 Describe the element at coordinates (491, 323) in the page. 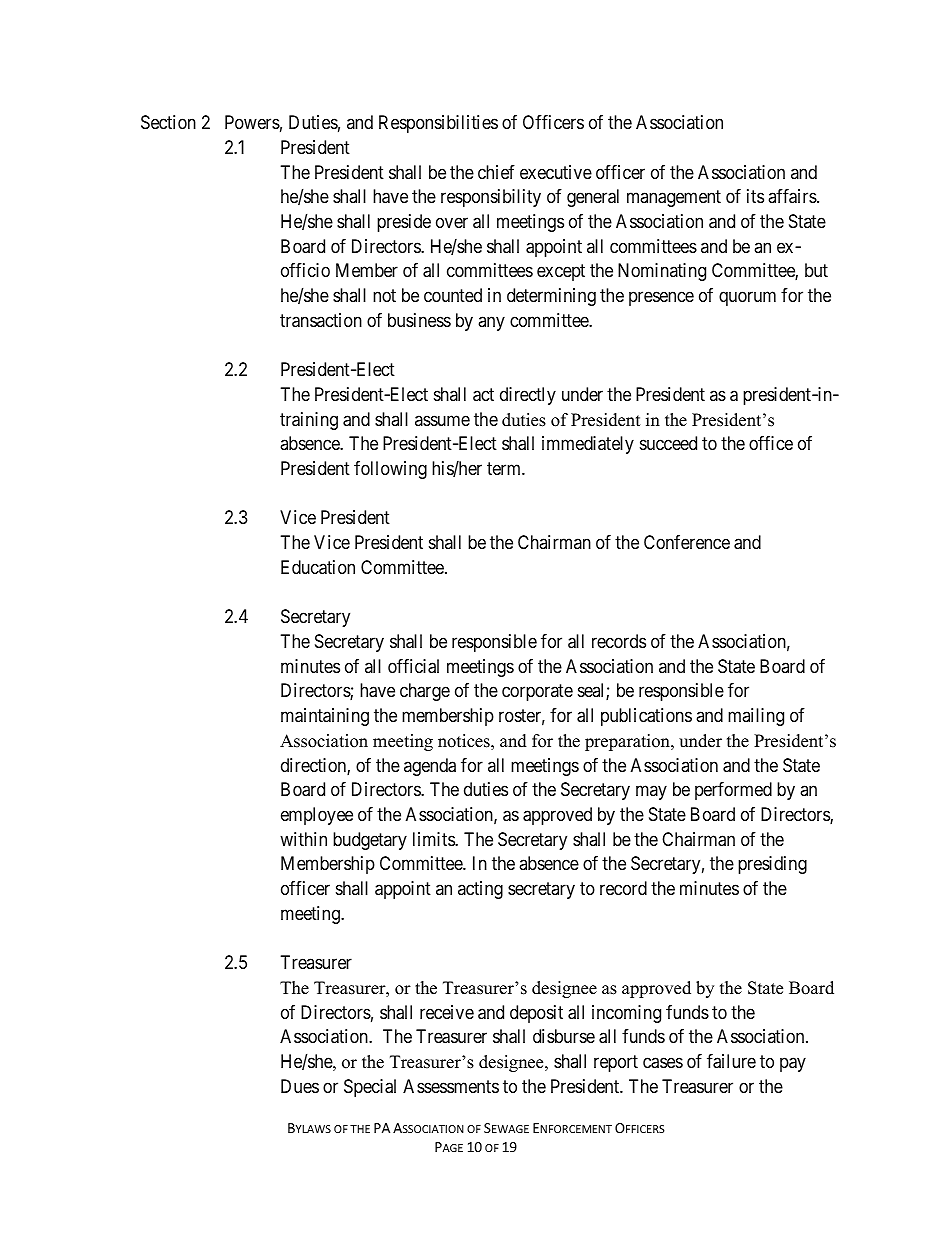

I see `any` at that location.
